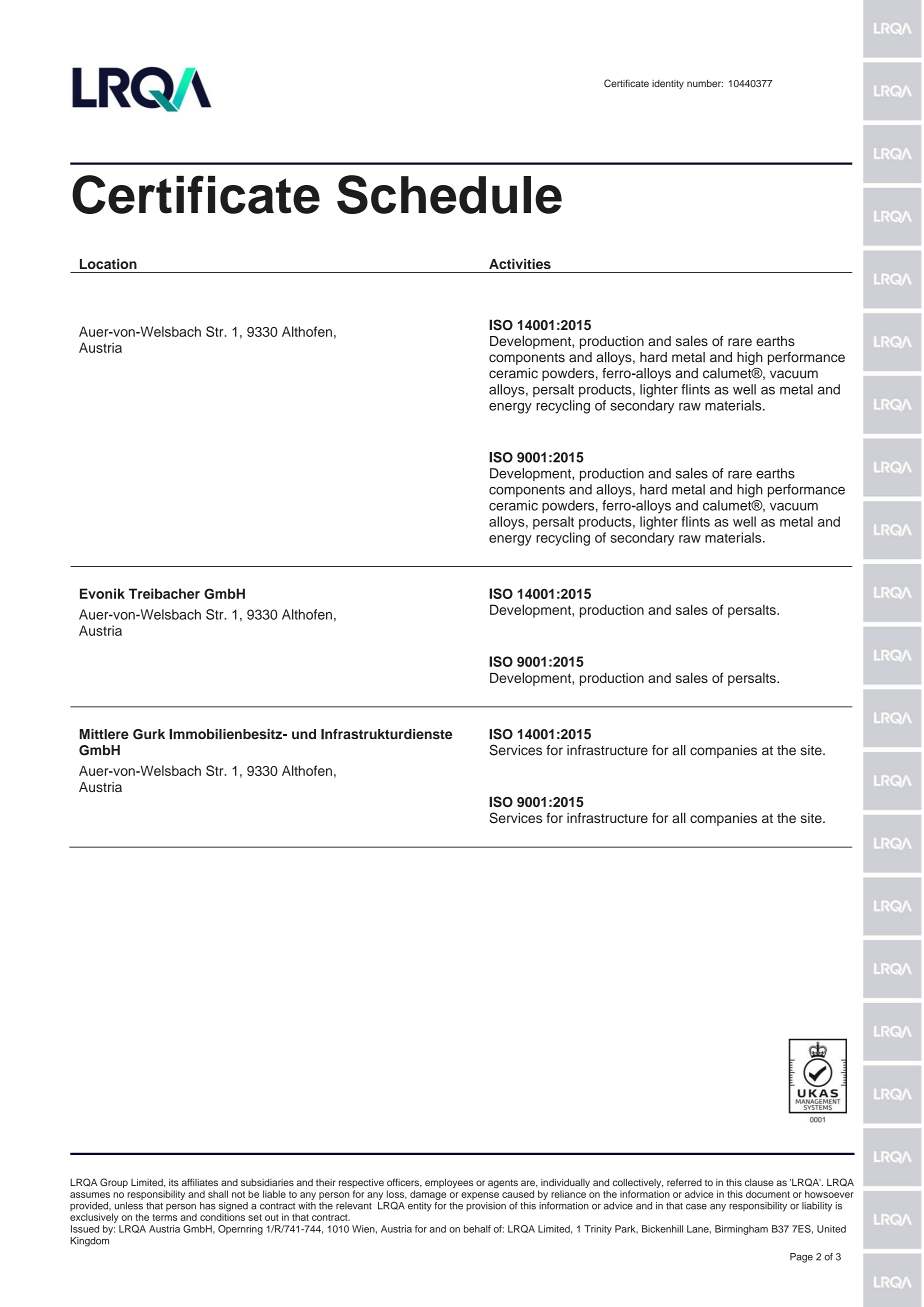  What do you see at coordinates (449, 1183) in the image?
I see `employees` at bounding box center [449, 1183].
